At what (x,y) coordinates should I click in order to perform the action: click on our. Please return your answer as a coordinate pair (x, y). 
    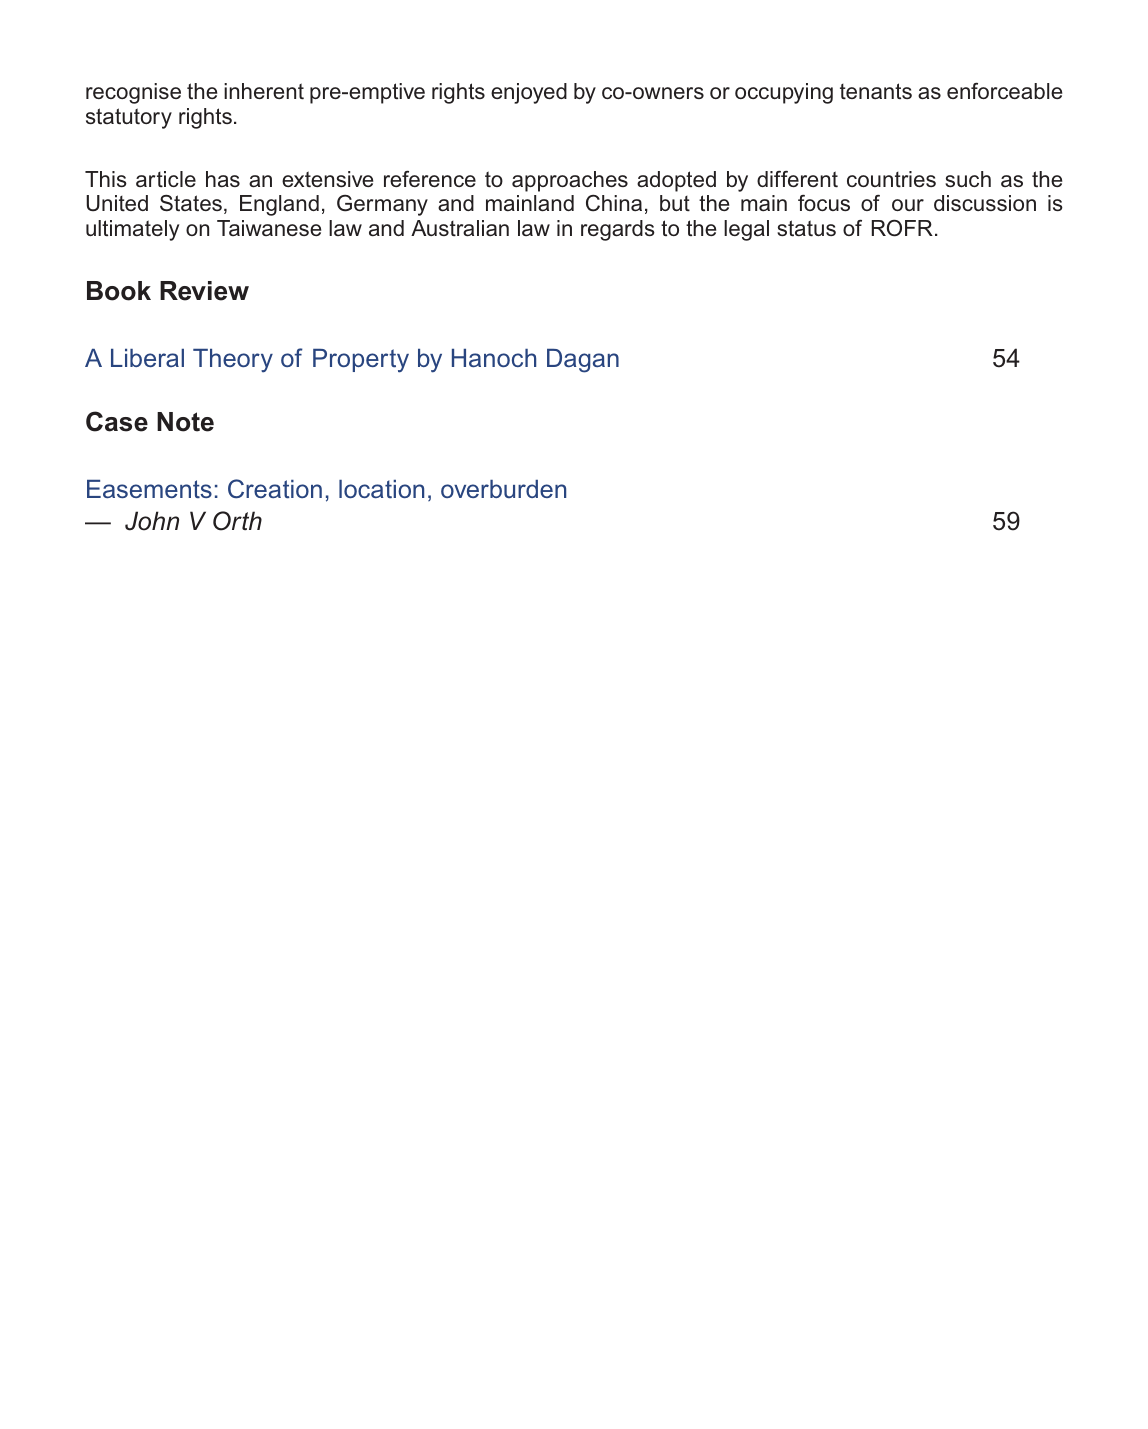
    Looking at the image, I should click on (908, 205).
